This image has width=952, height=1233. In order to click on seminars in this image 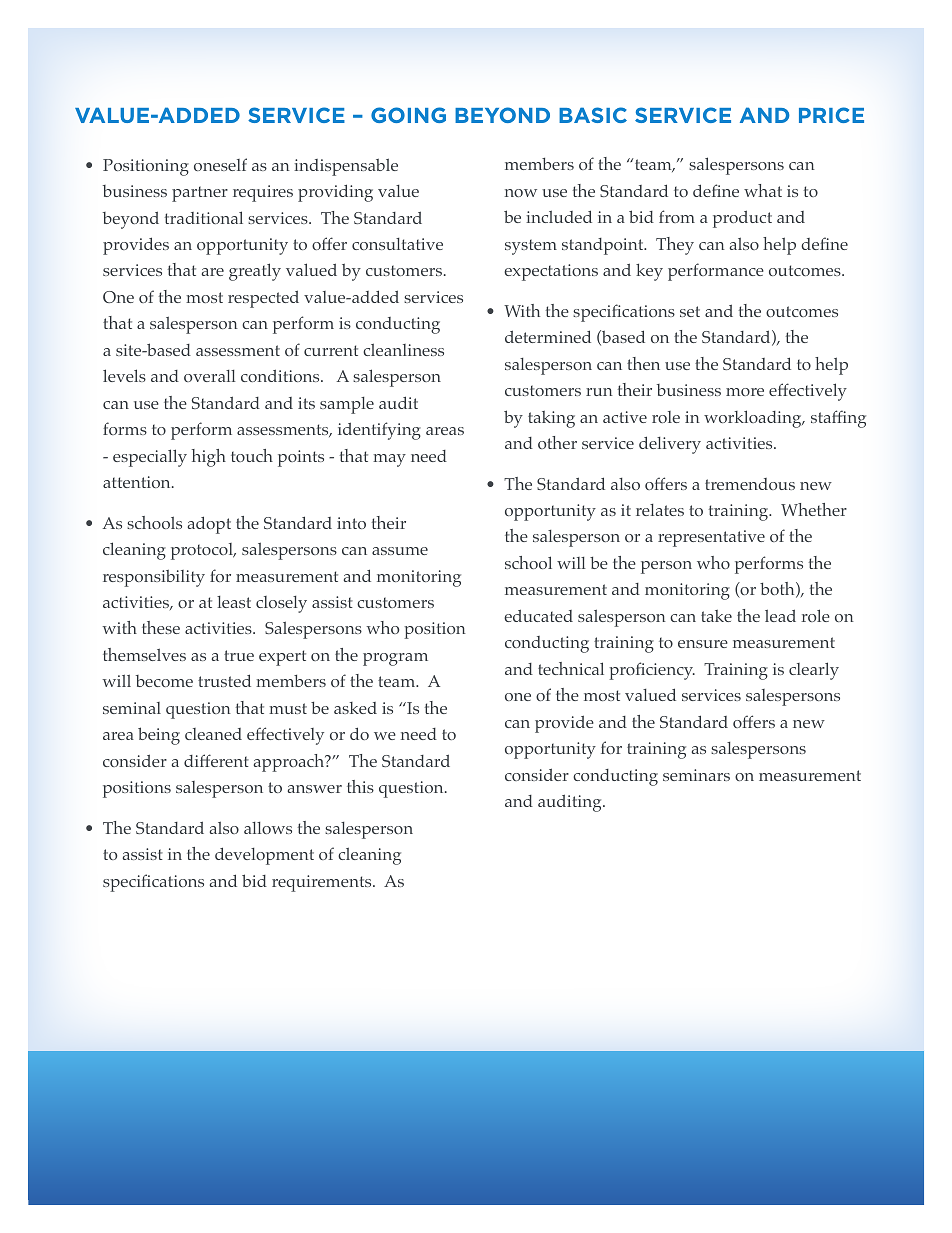, I will do `click(696, 775)`.
